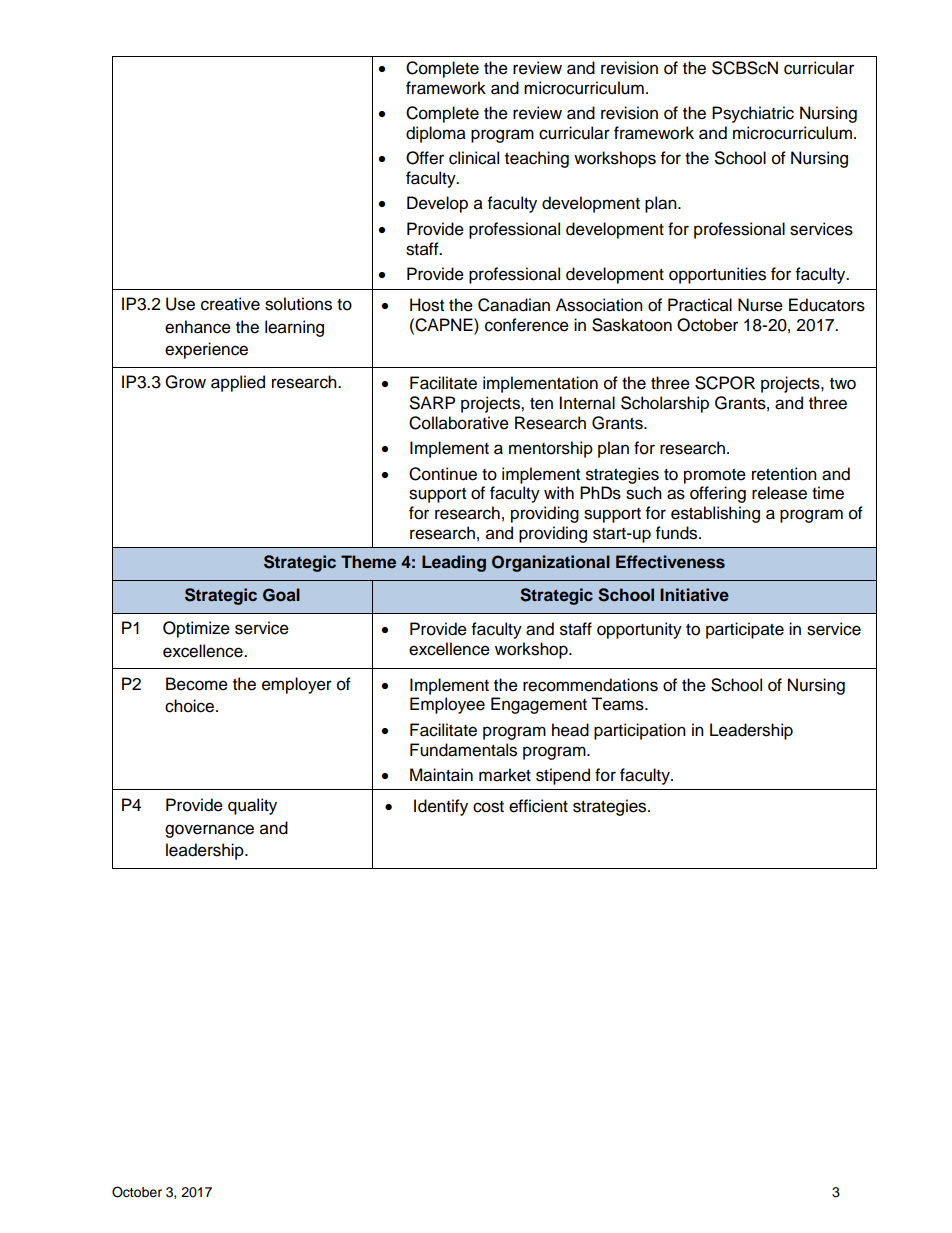 The image size is (952, 1233). Describe the element at coordinates (436, 134) in the screenshot. I see `diploma` at that location.
